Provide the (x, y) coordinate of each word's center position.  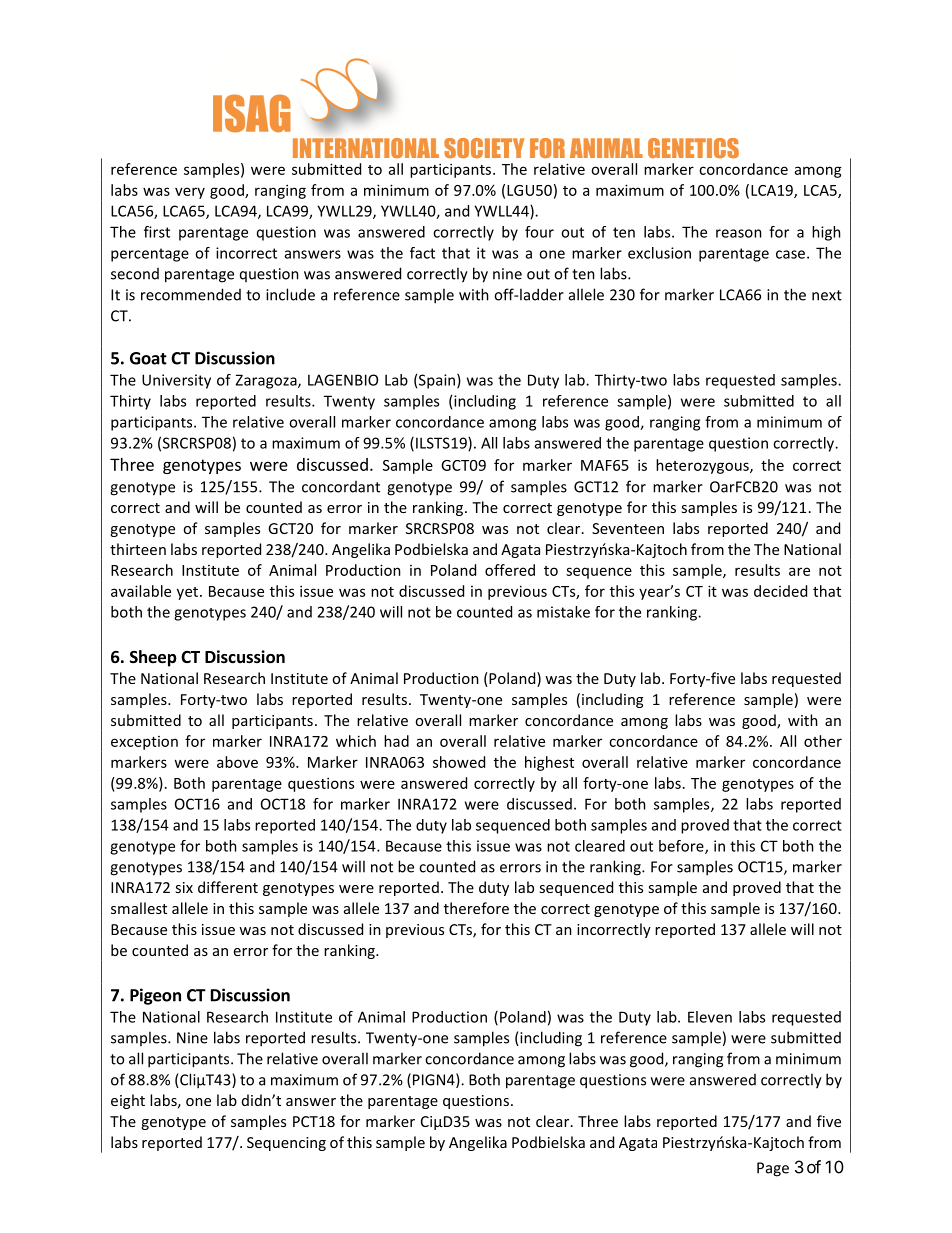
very (190, 193)
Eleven (710, 1017)
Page (773, 1169)
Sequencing (286, 1144)
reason (739, 233)
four (539, 232)
